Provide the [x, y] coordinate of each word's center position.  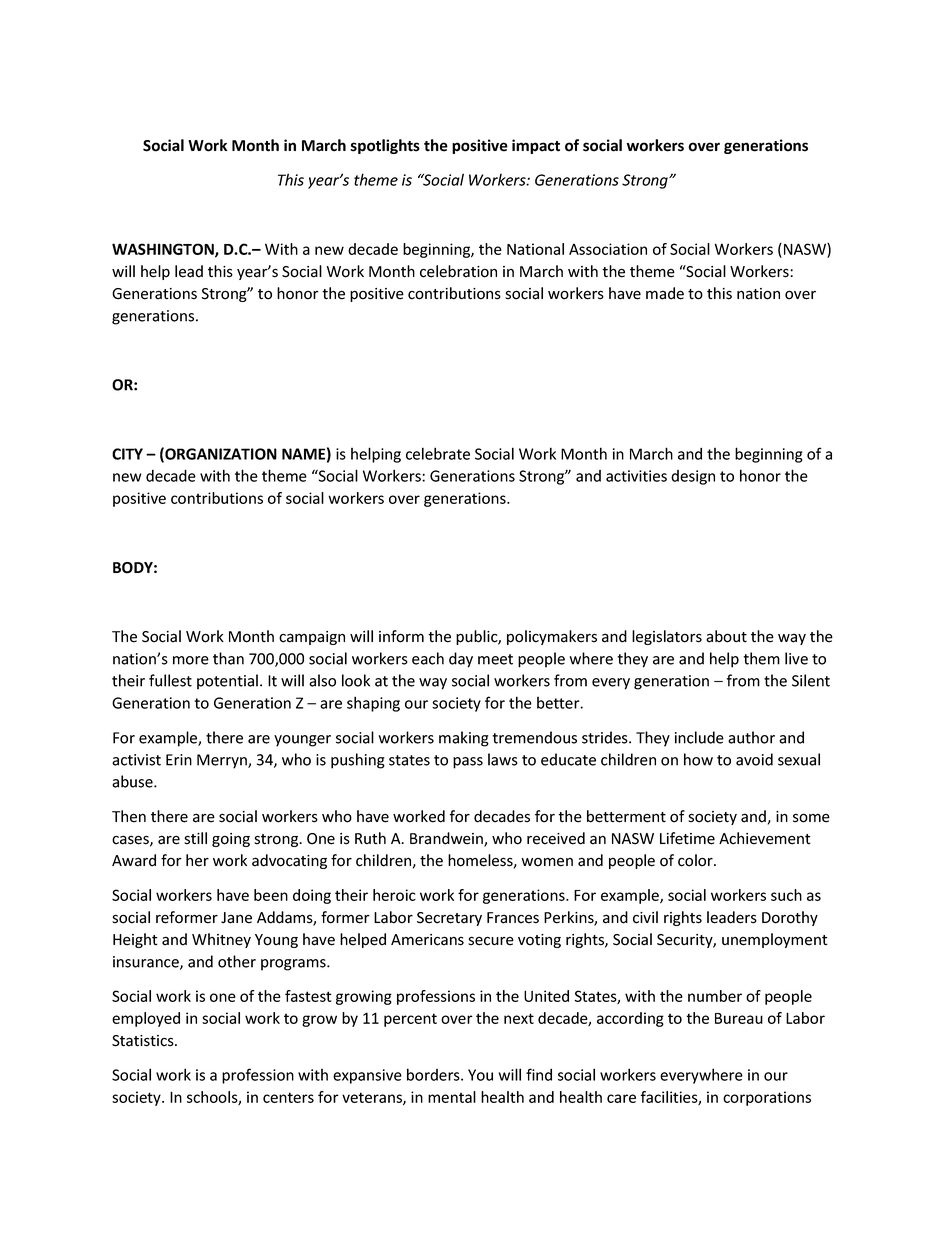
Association [608, 249]
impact [536, 146]
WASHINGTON [164, 250]
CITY [127, 454]
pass [468, 763]
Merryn [223, 761]
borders [434, 1074]
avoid [754, 759]
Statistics [144, 1041]
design [693, 477]
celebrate [438, 453]
